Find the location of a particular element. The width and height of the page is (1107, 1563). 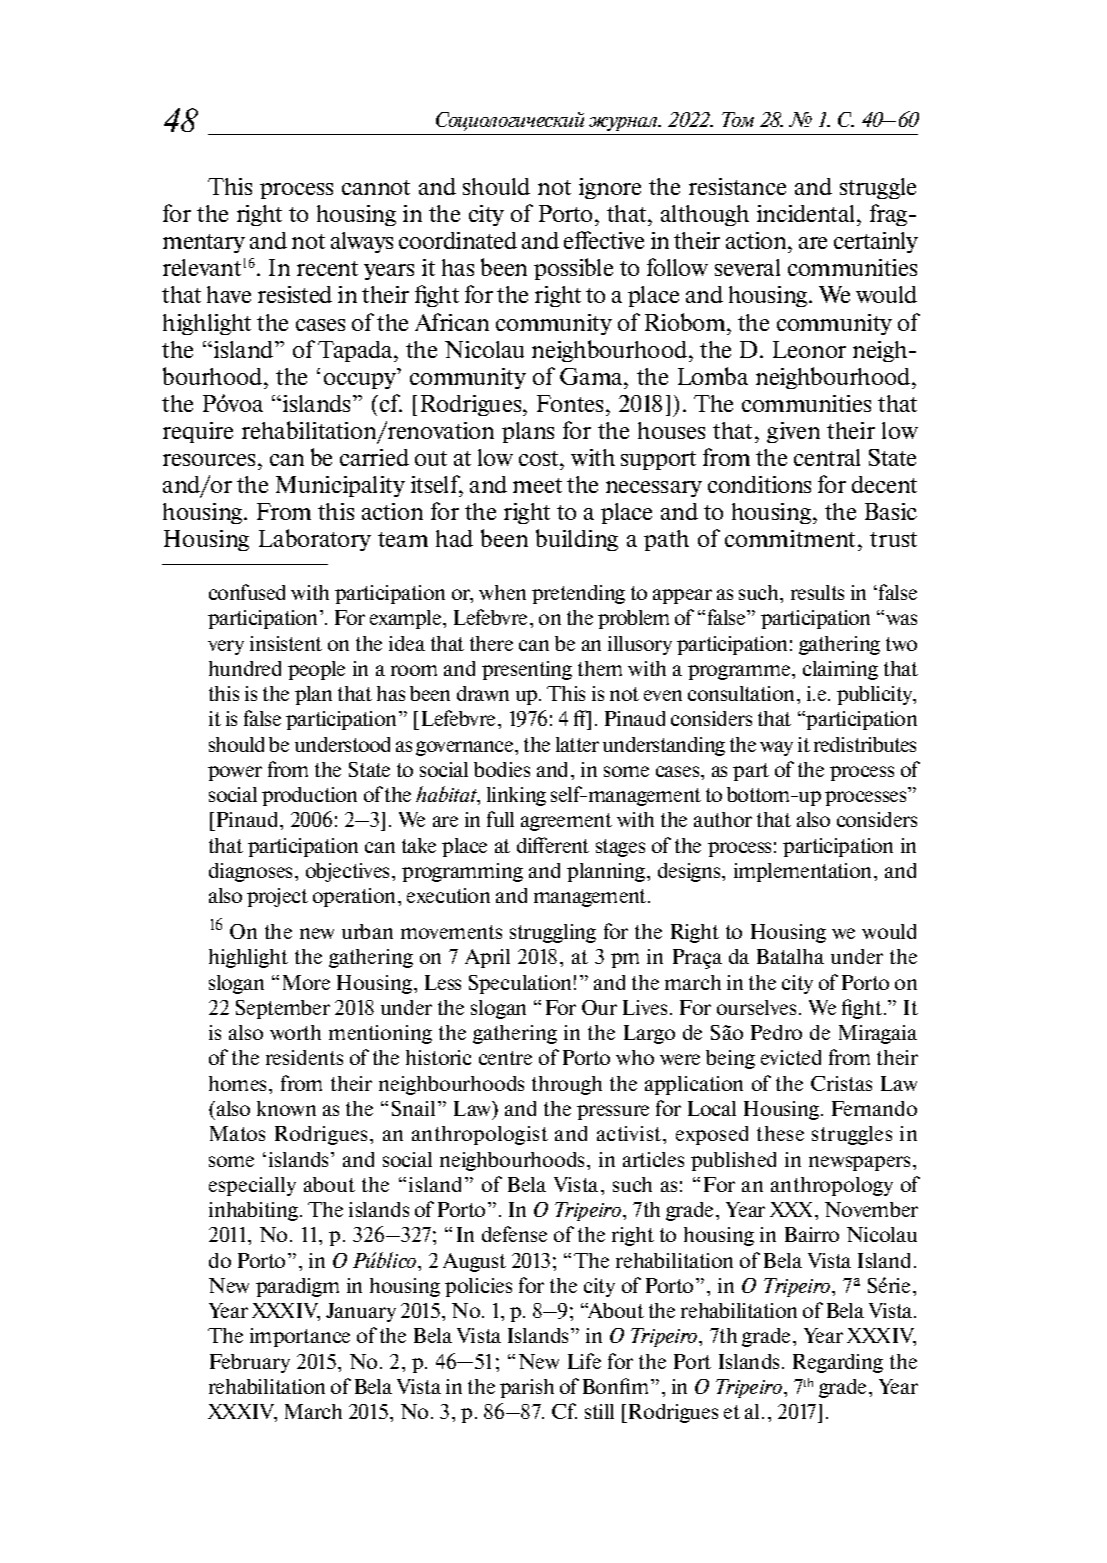

Regarding is located at coordinates (838, 1363).
